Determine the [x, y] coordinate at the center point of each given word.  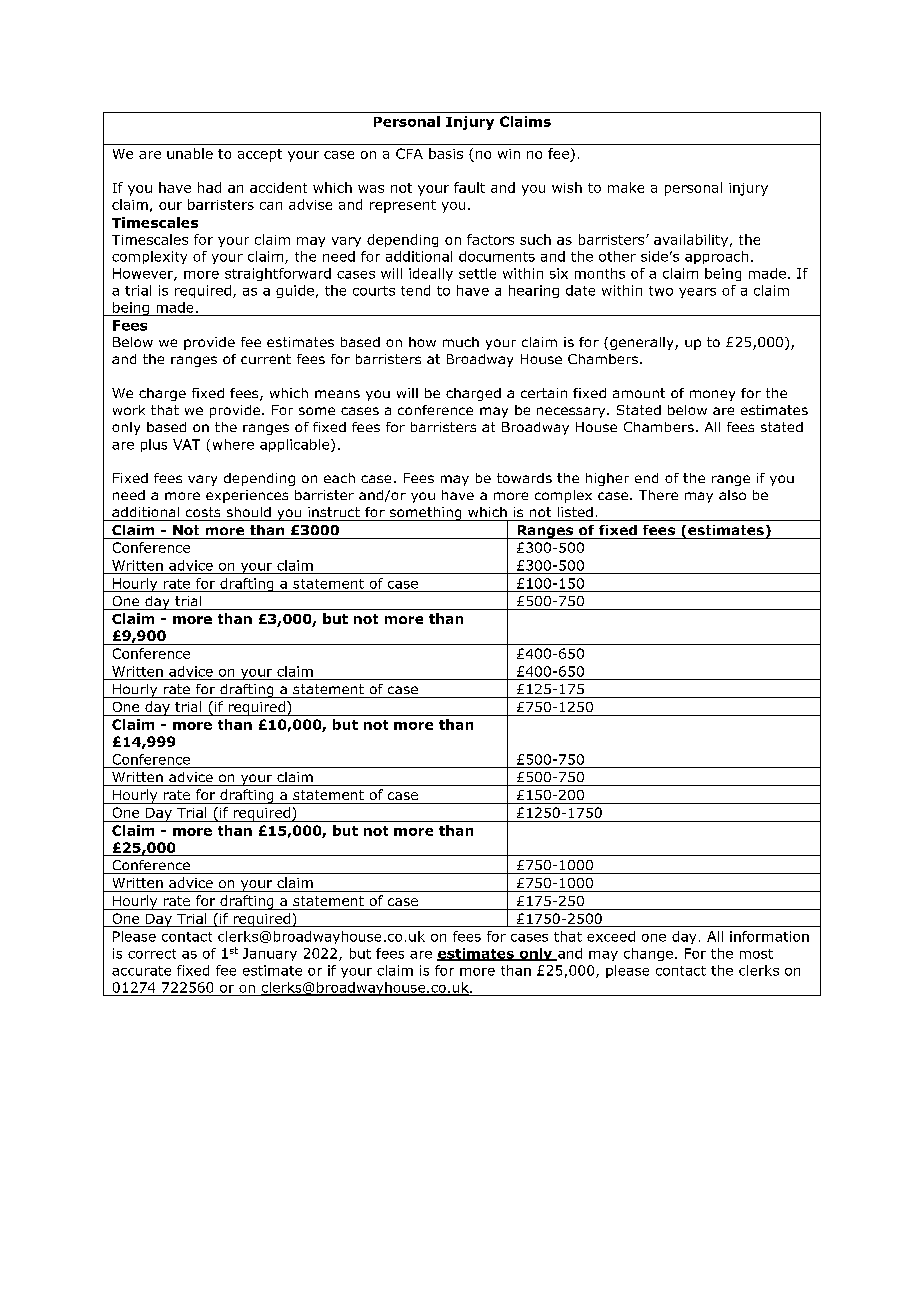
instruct [334, 512]
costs [203, 512]
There [658, 495]
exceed [611, 936]
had [209, 187]
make [626, 187]
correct [152, 954]
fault [469, 187]
